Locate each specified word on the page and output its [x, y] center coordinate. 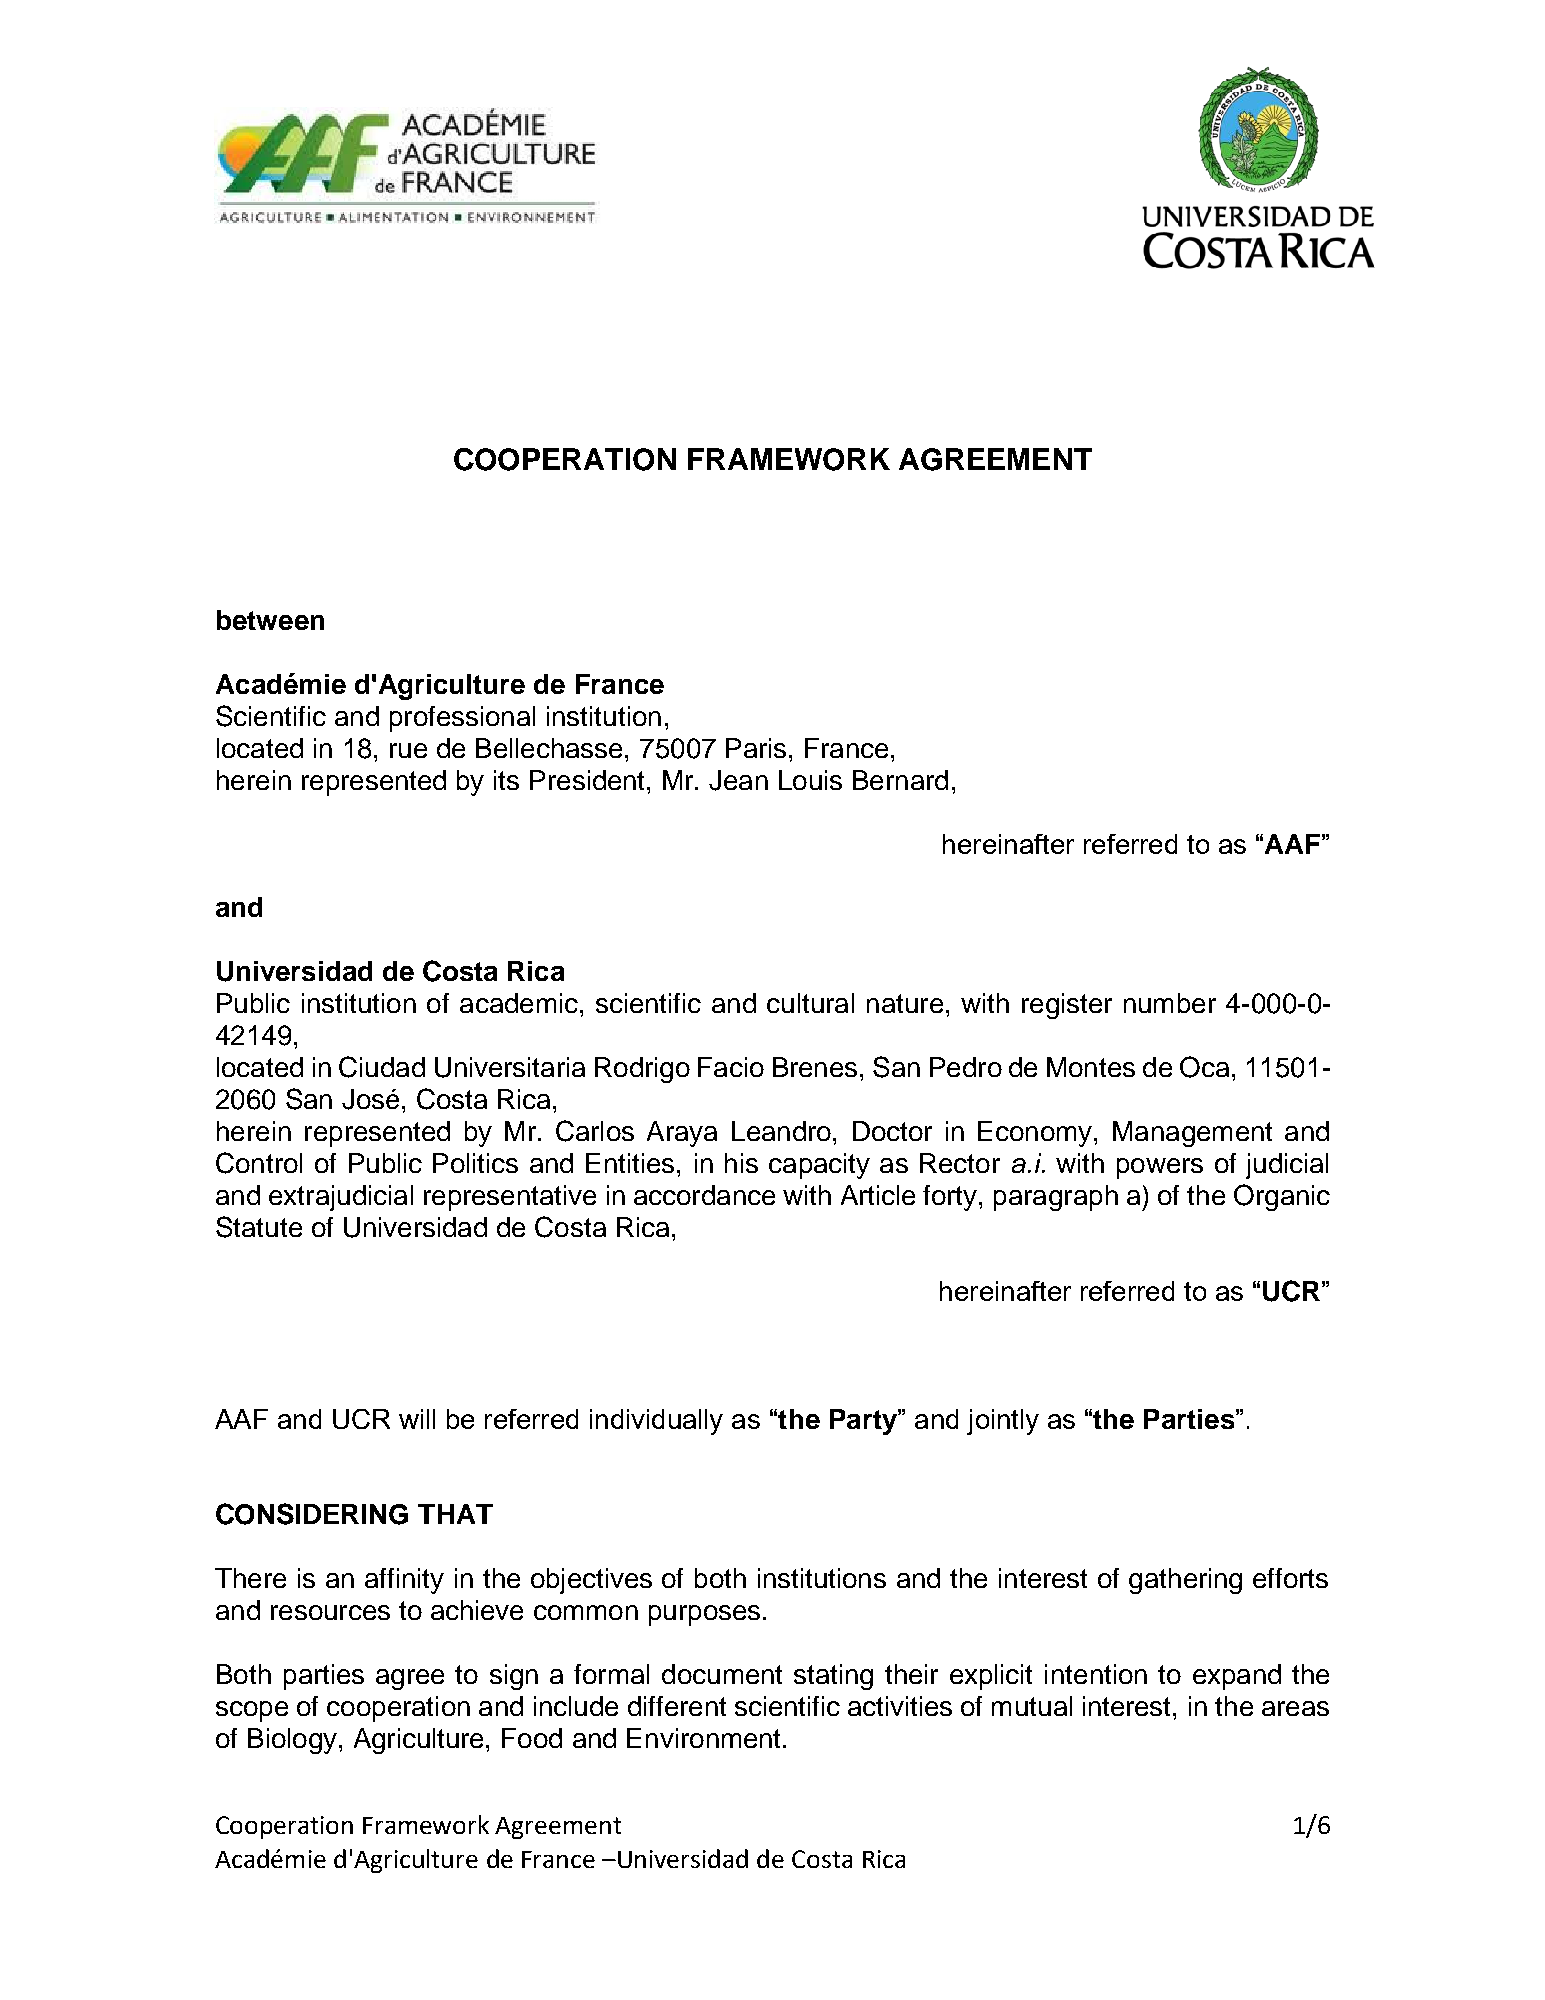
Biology [292, 1741]
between [270, 620]
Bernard [900, 780]
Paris [756, 748]
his [741, 1163]
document [722, 1674]
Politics [475, 1163]
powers [1160, 1168]
